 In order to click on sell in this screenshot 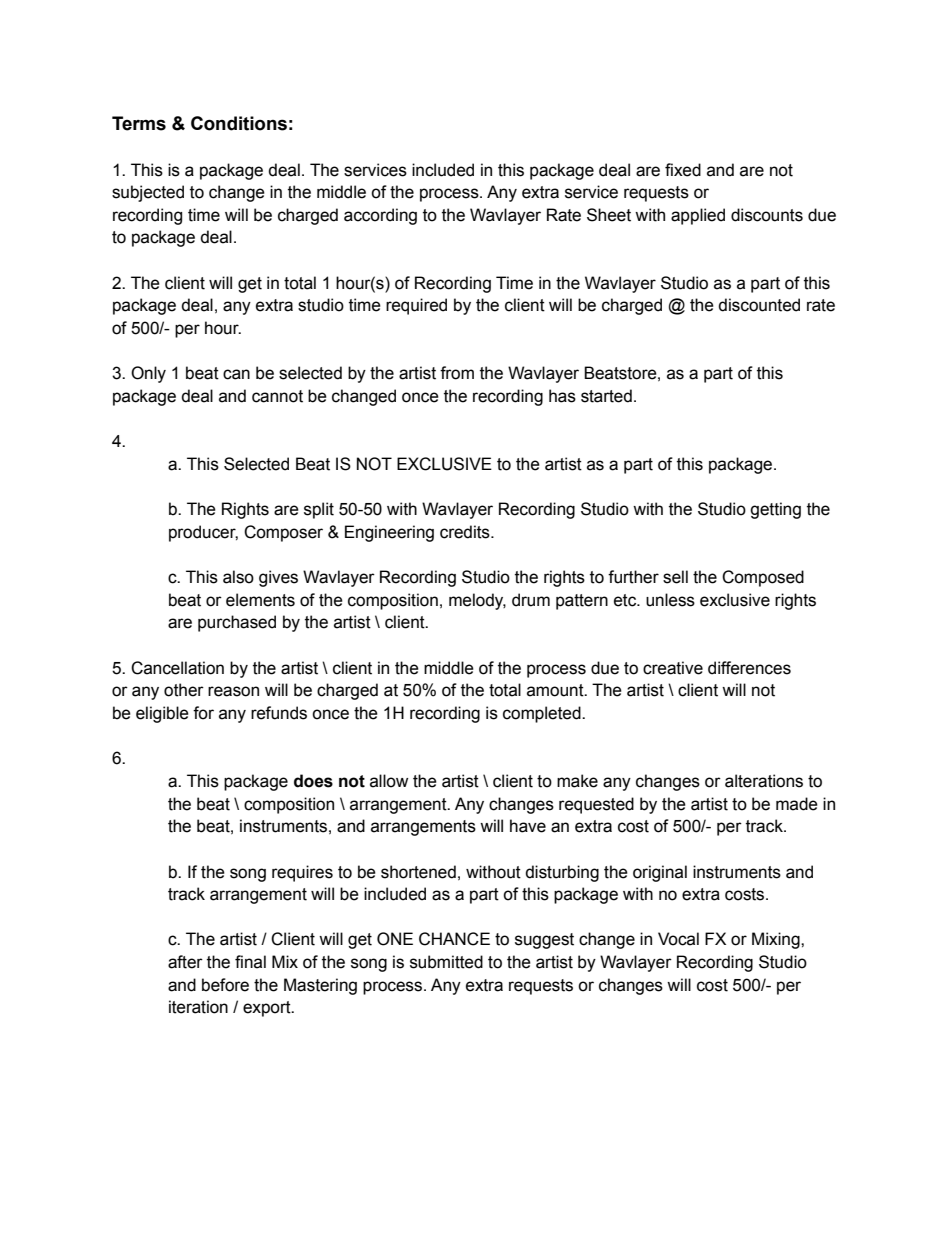, I will do `click(675, 577)`.
